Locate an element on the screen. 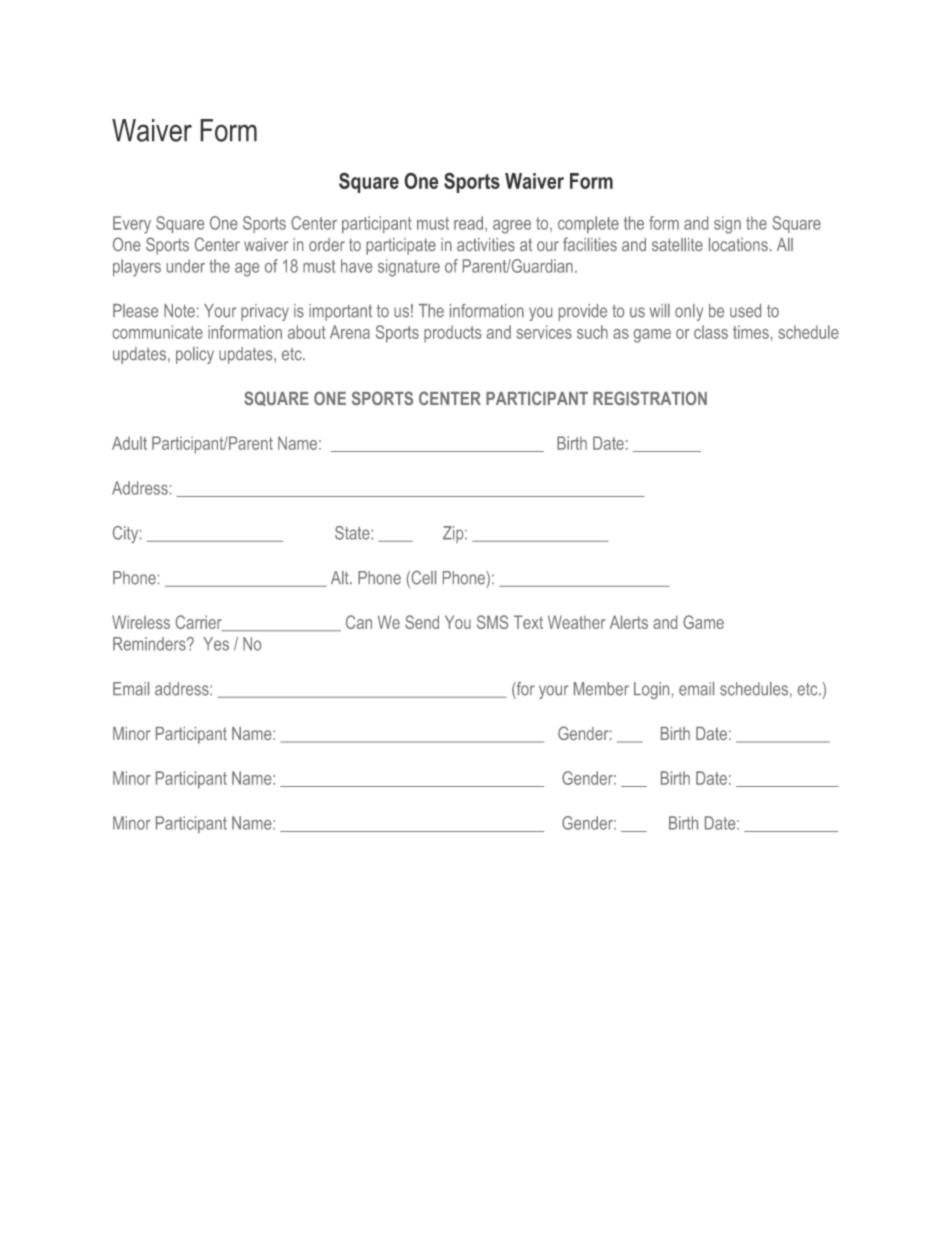 The width and height of the screenshot is (952, 1233). Alt is located at coordinates (341, 578).
